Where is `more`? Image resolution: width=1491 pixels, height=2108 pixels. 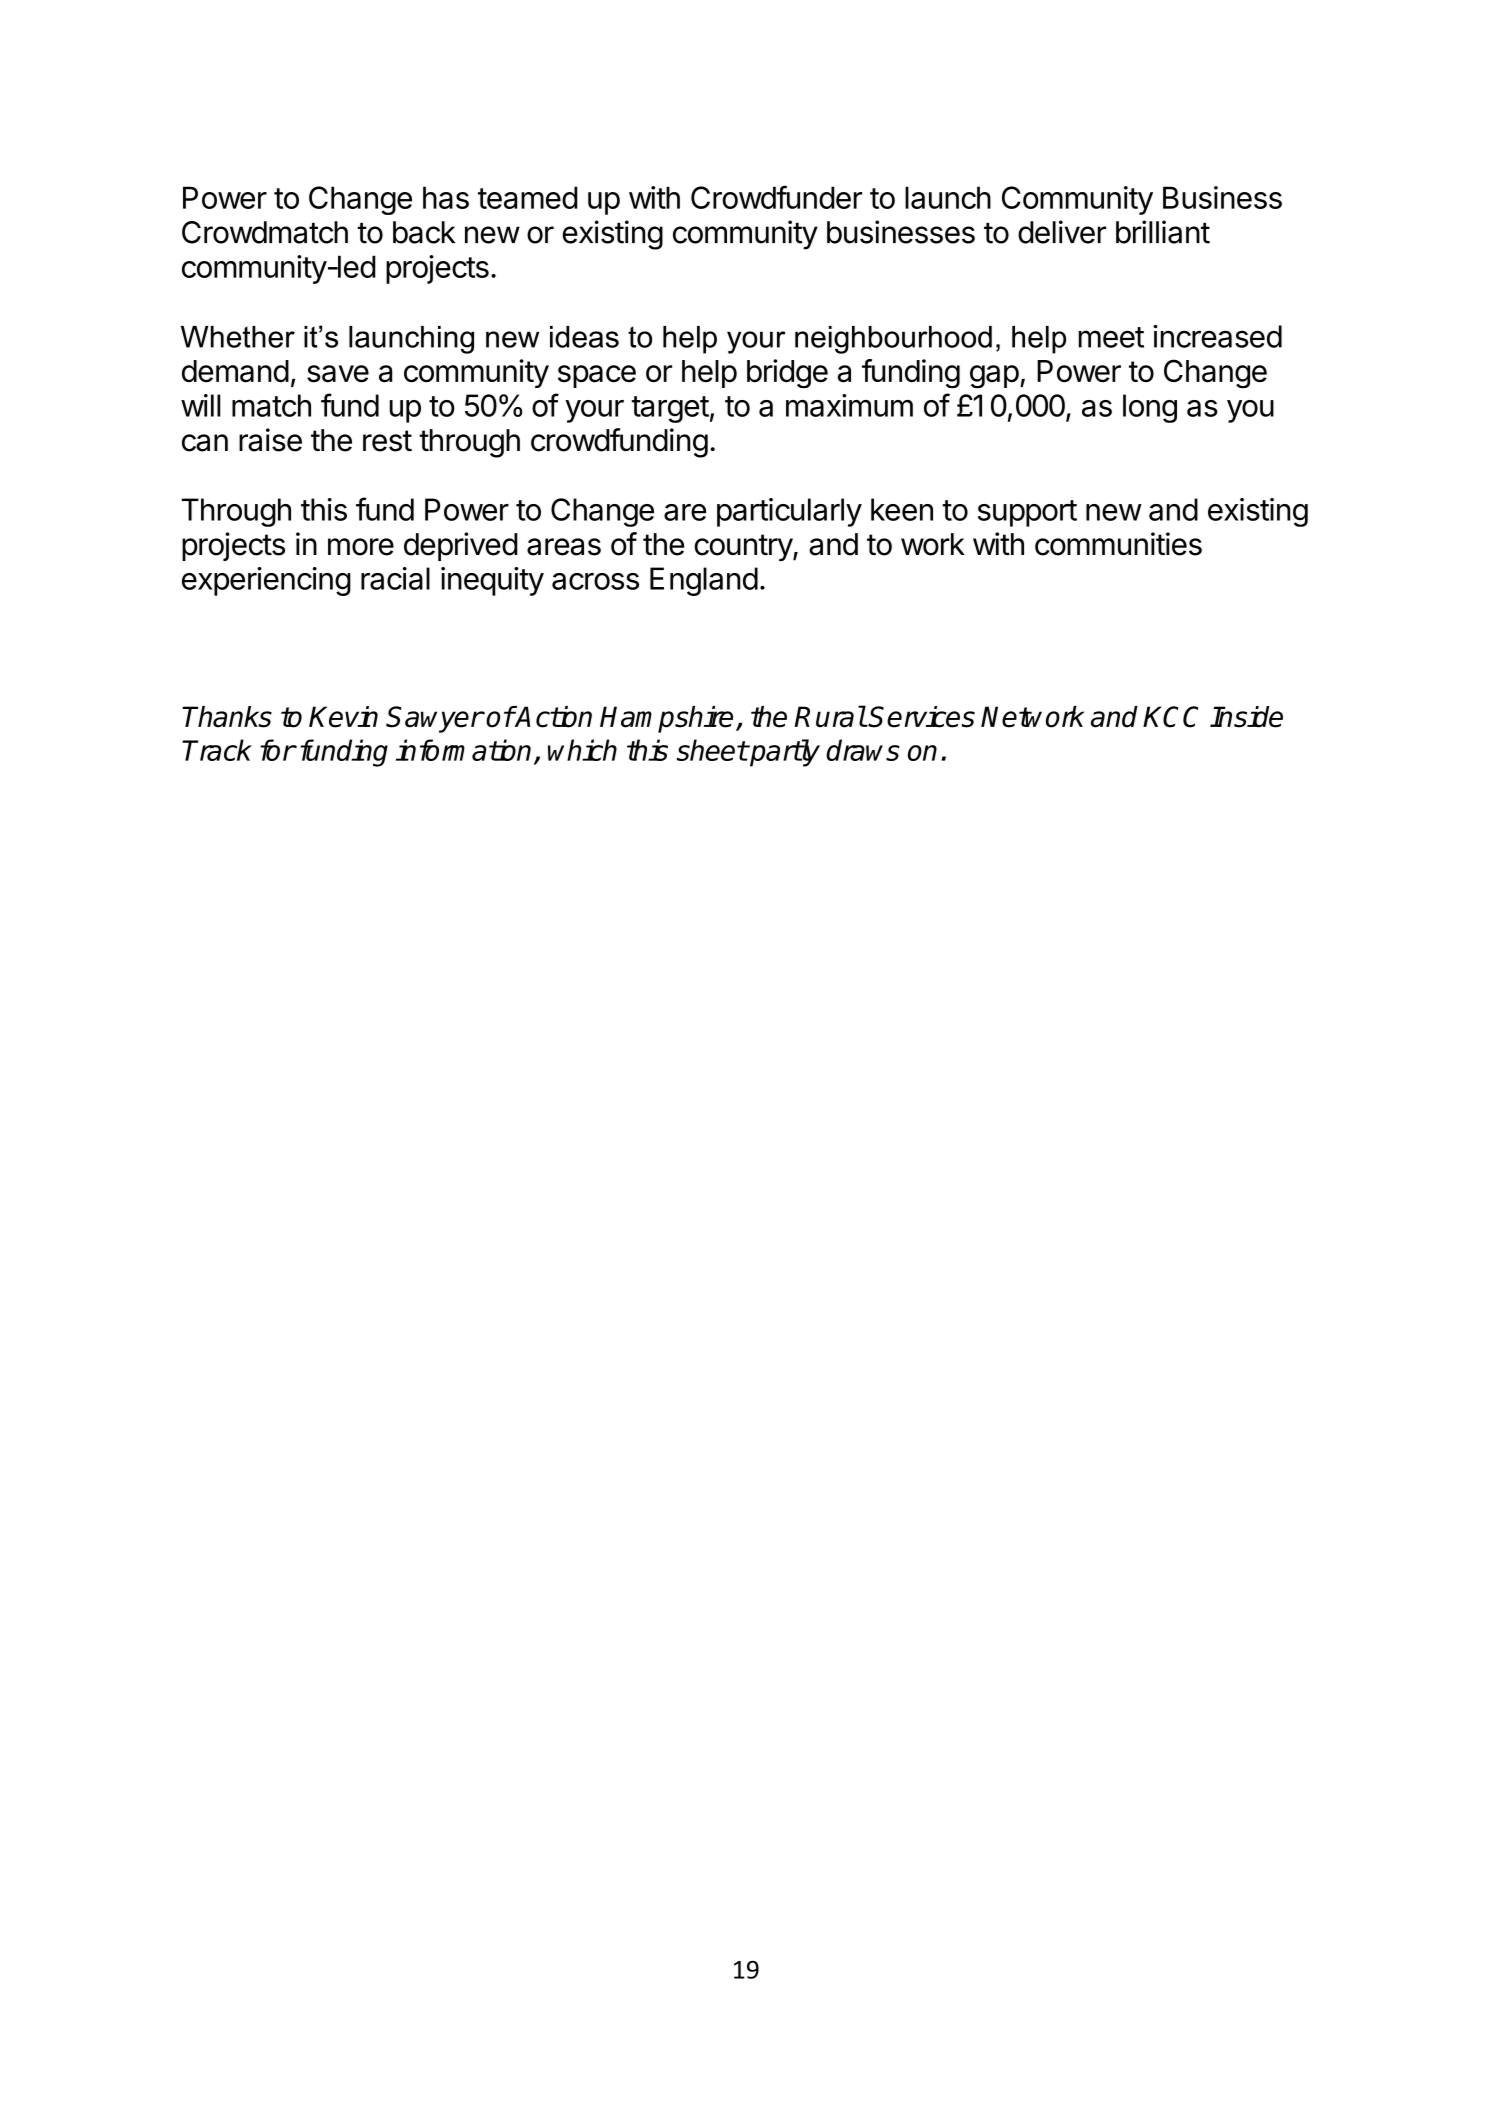 more is located at coordinates (361, 547).
